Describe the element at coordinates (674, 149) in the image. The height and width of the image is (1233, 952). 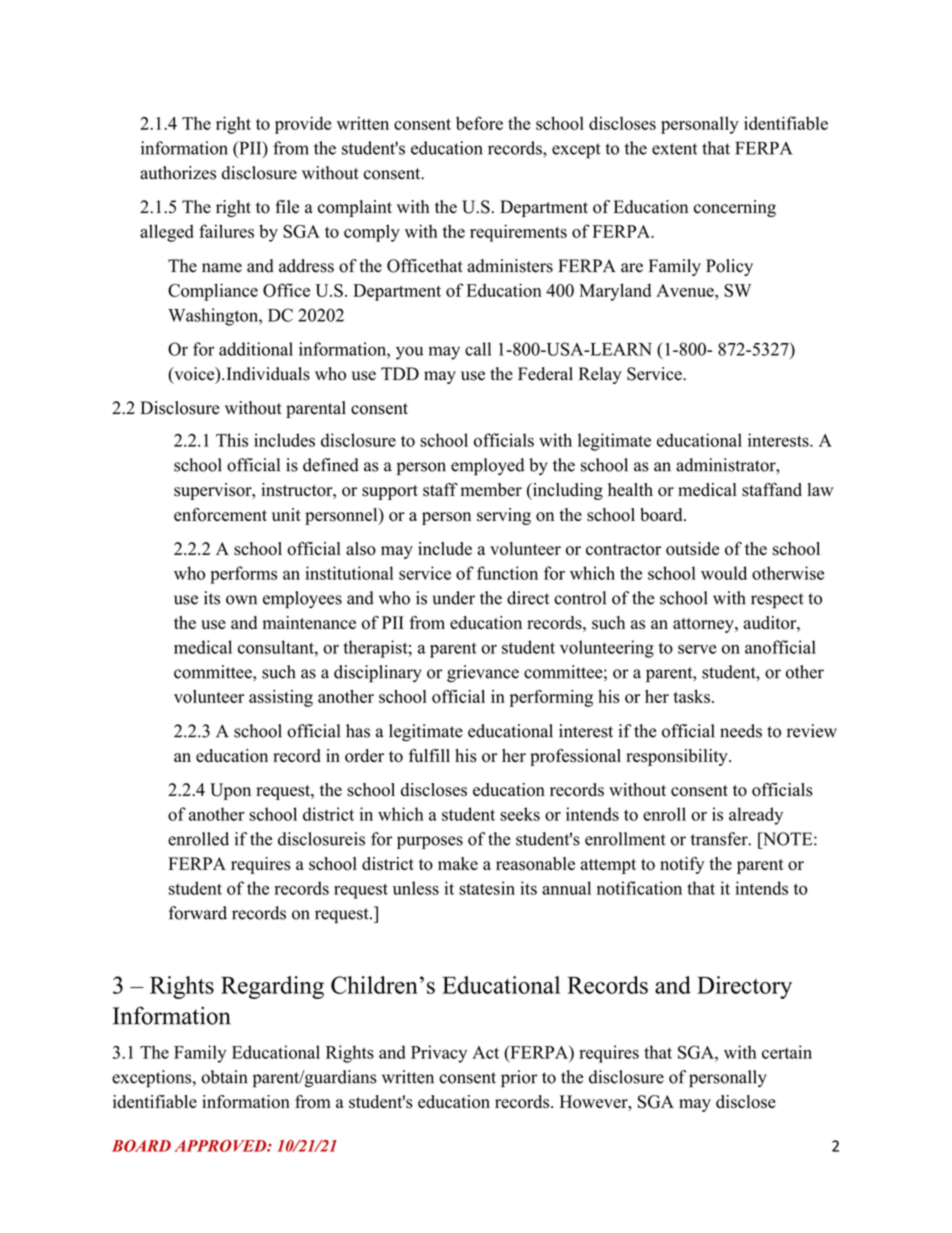
I see `extent` at that location.
